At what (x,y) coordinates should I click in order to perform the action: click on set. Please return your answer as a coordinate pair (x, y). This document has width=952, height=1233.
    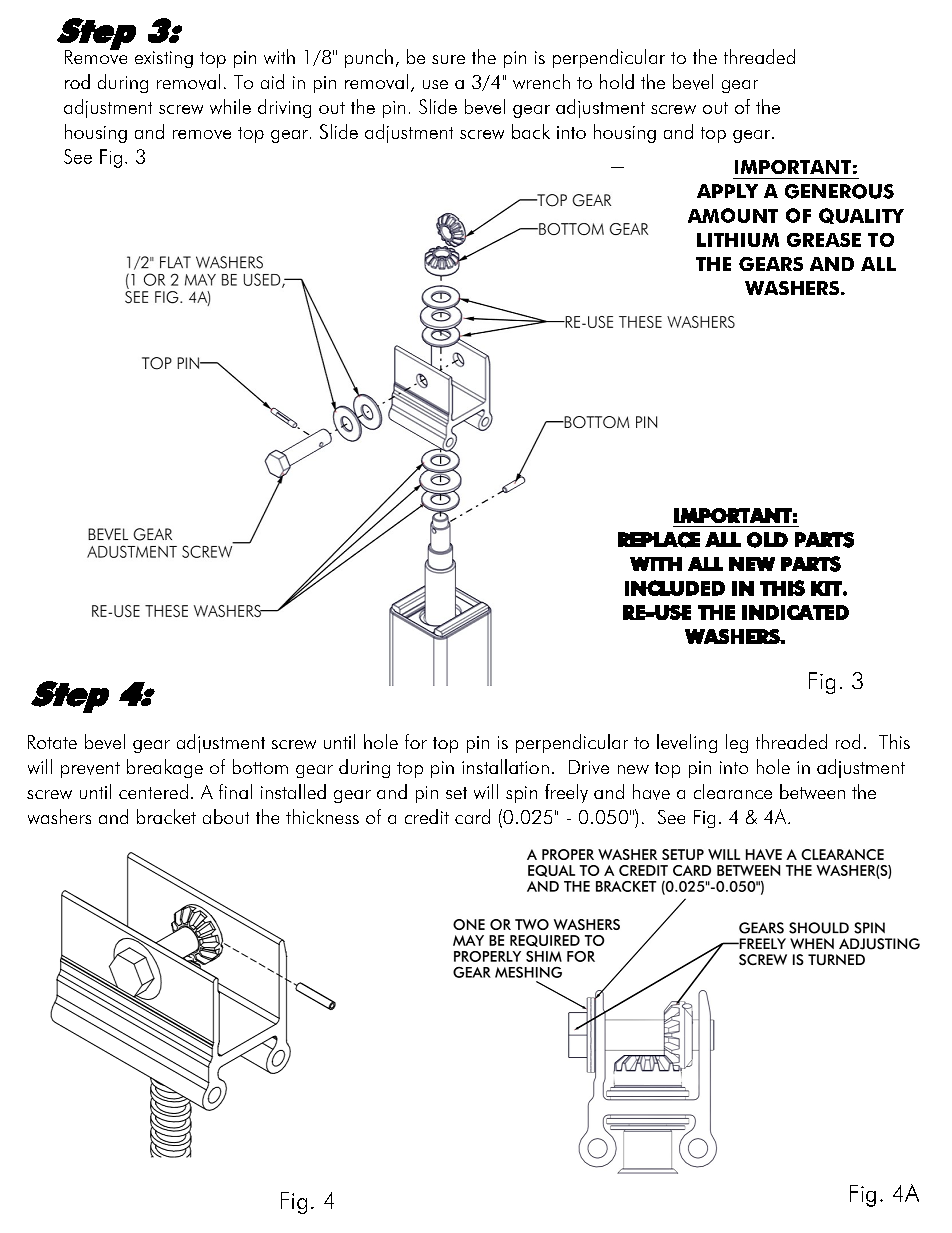
    Looking at the image, I should click on (456, 793).
